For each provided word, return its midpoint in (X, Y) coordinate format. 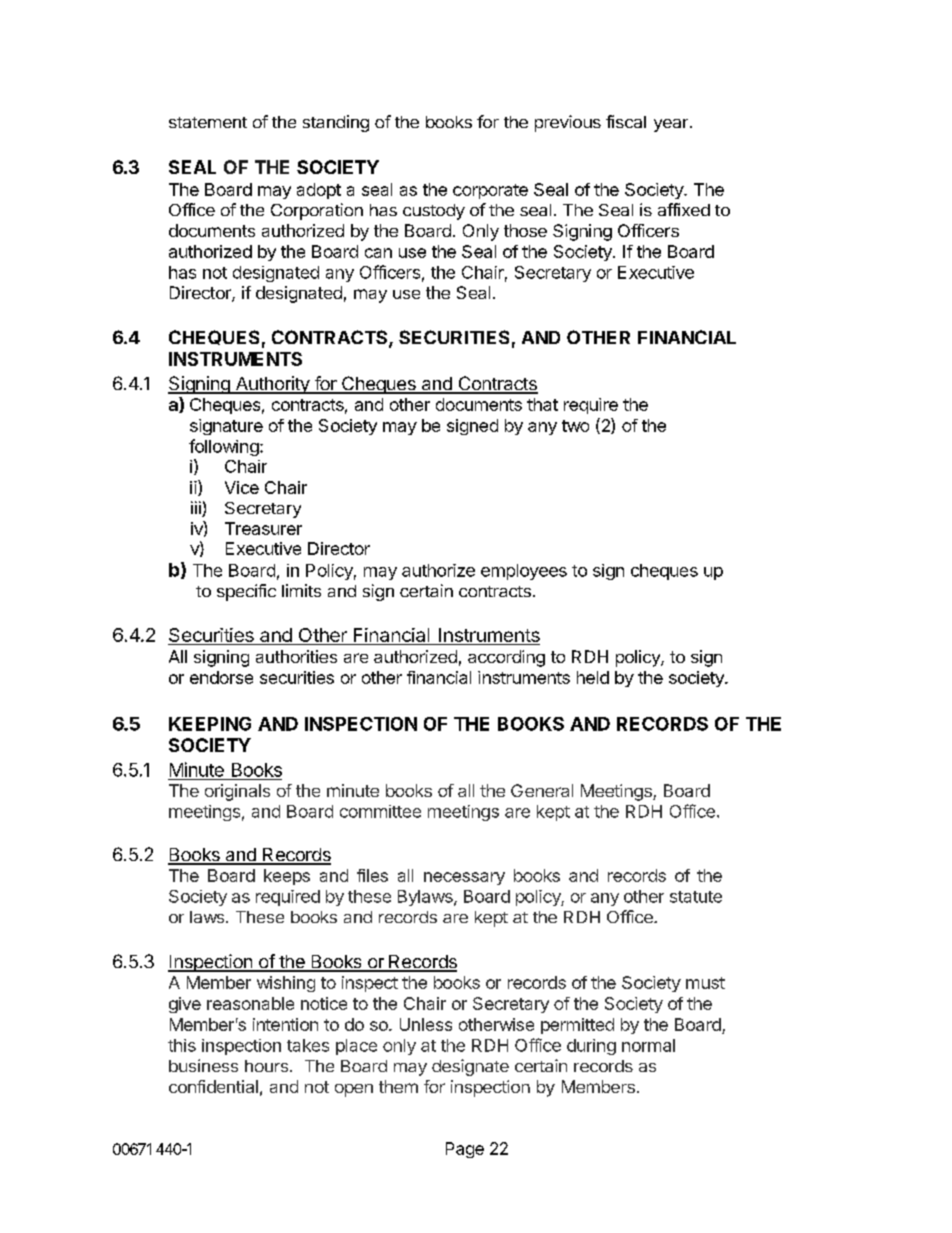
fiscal (626, 121)
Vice (242, 487)
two (575, 426)
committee (380, 811)
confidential (213, 1086)
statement (208, 122)
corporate (490, 191)
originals (237, 792)
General (542, 790)
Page (465, 1150)
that (542, 404)
